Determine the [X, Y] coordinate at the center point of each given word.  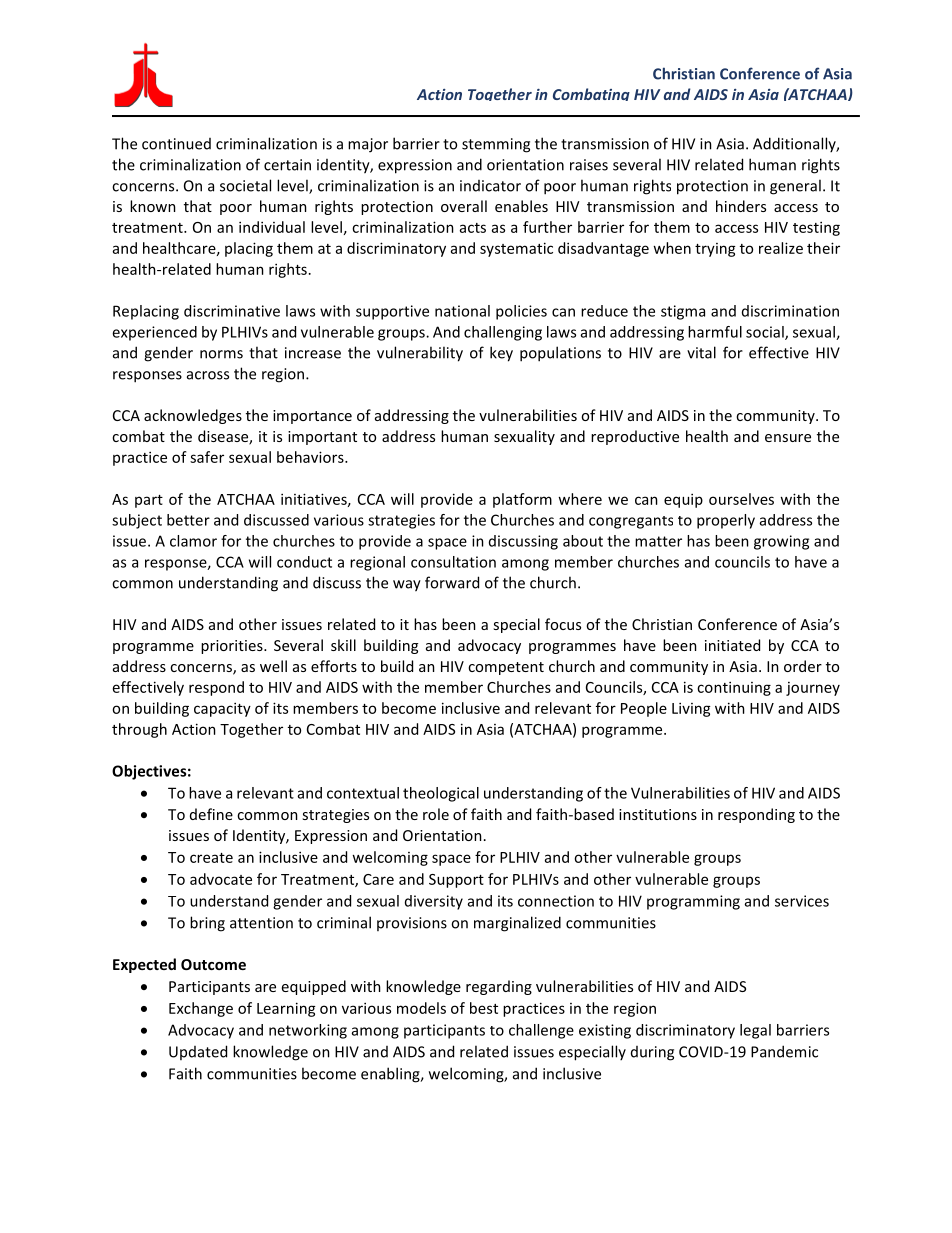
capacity [222, 709]
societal [245, 185]
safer [207, 457]
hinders [741, 206]
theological [441, 794]
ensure [788, 438]
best [484, 1008]
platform [522, 500]
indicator [490, 186]
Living [691, 709]
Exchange [201, 1009]
